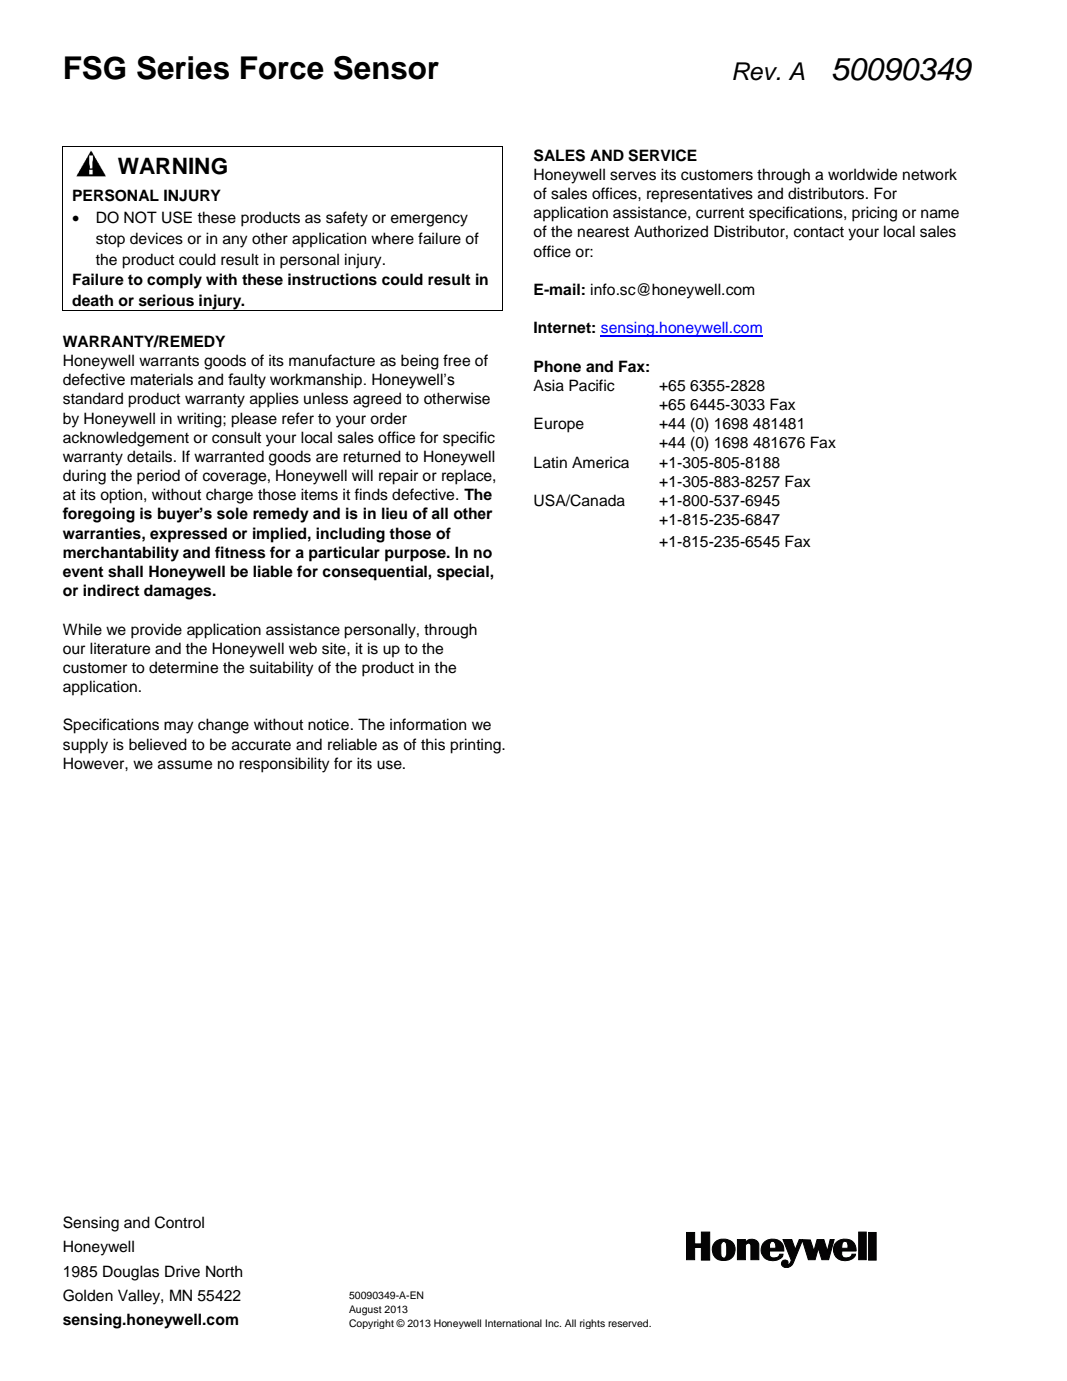 This screenshot has height=1381, width=1067. I want to click on warrants, so click(169, 361).
